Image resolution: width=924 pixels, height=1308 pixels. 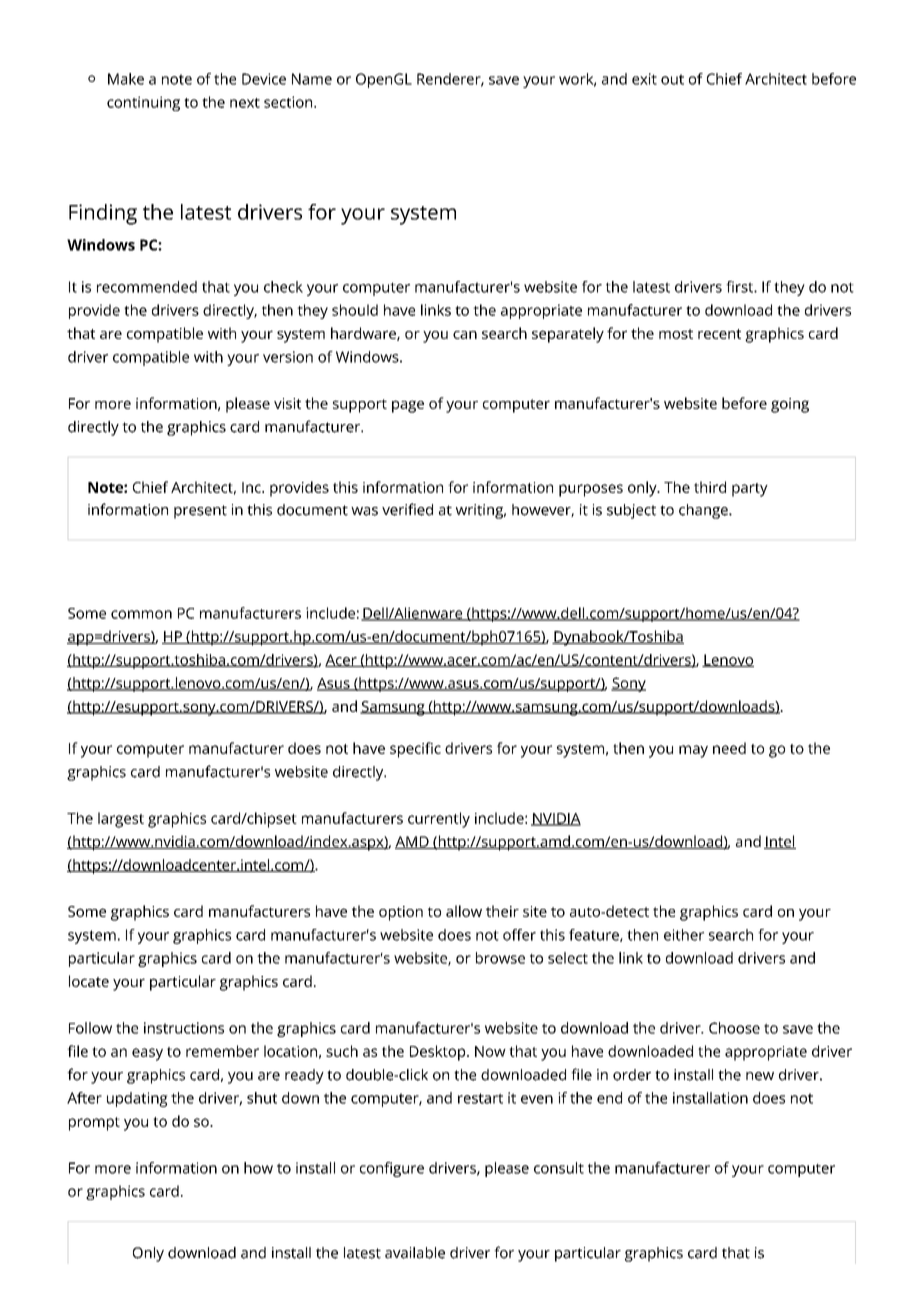 I want to click on out, so click(x=672, y=79).
